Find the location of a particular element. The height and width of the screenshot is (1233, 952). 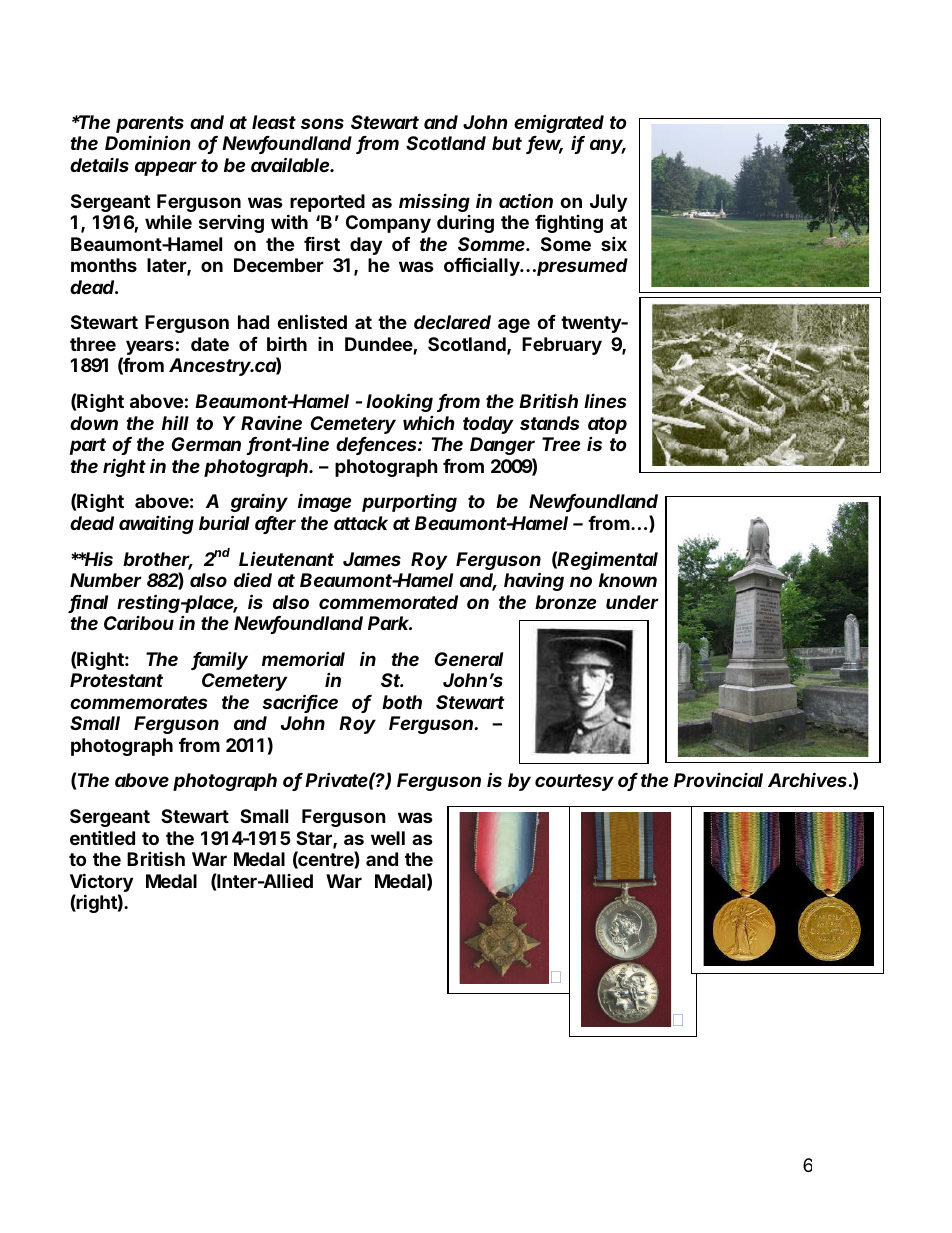

few is located at coordinates (545, 144).
